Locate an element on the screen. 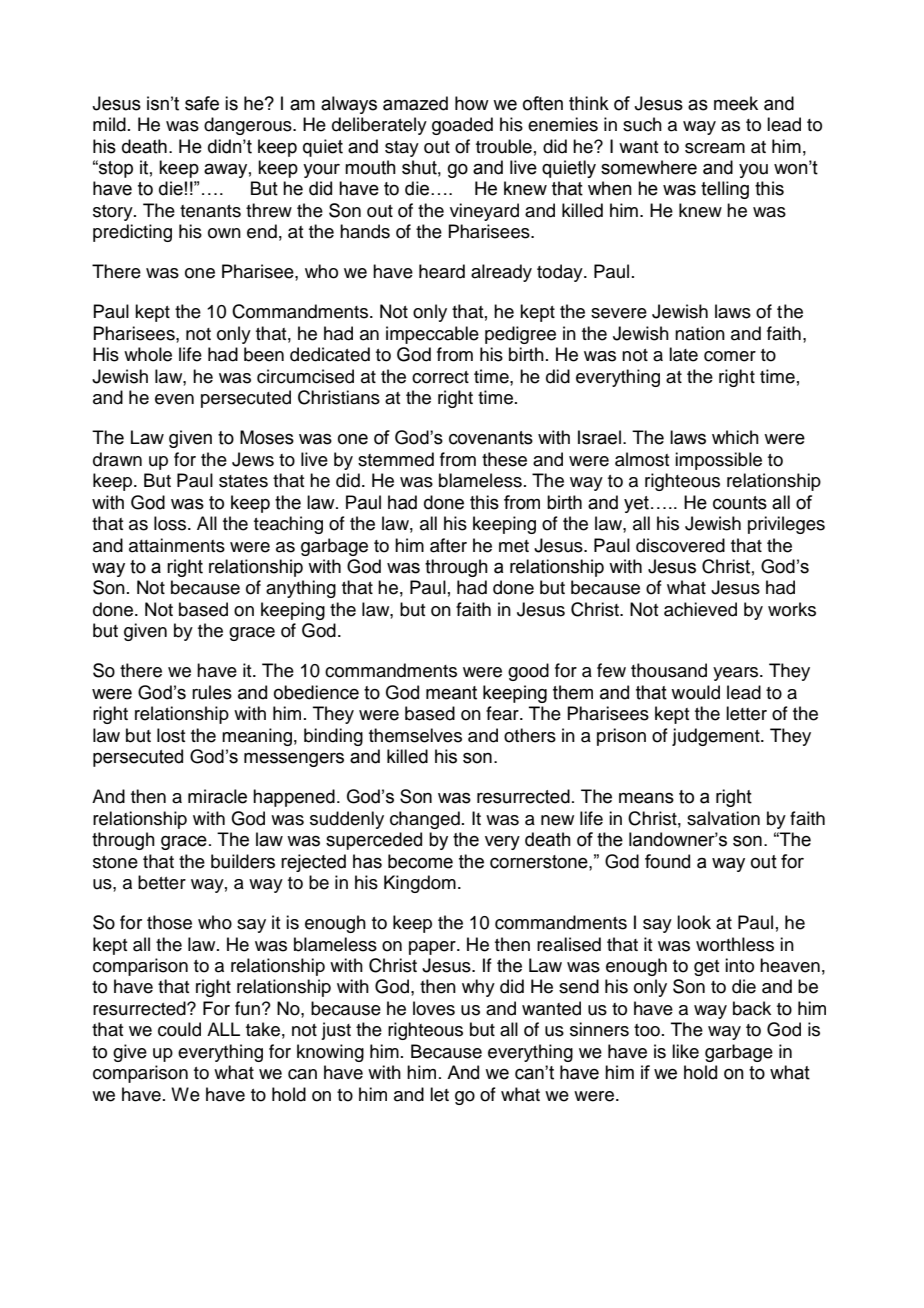 The width and height of the screenshot is (924, 1308). could is located at coordinates (179, 1029).
